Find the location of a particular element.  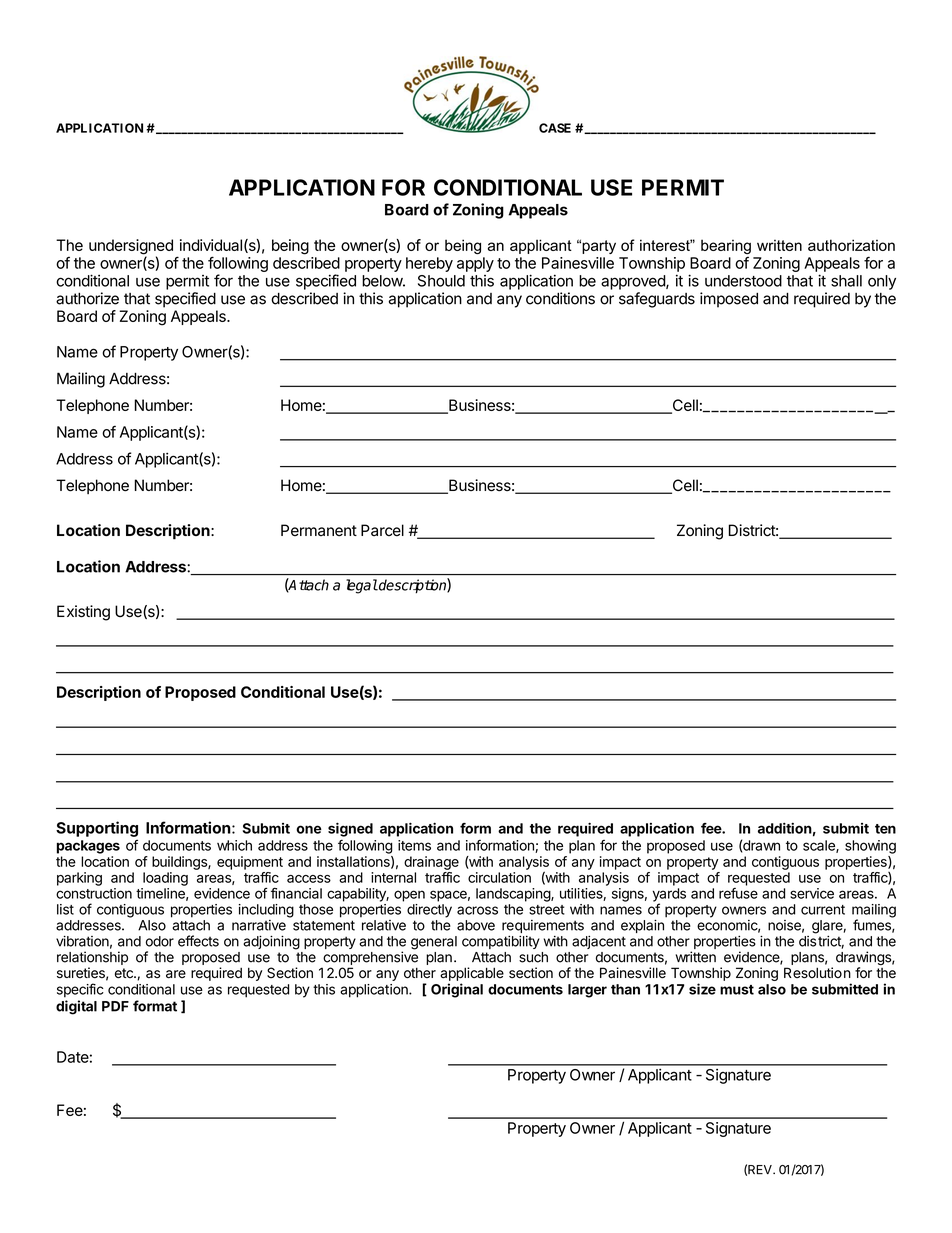

applicable is located at coordinates (472, 974).
